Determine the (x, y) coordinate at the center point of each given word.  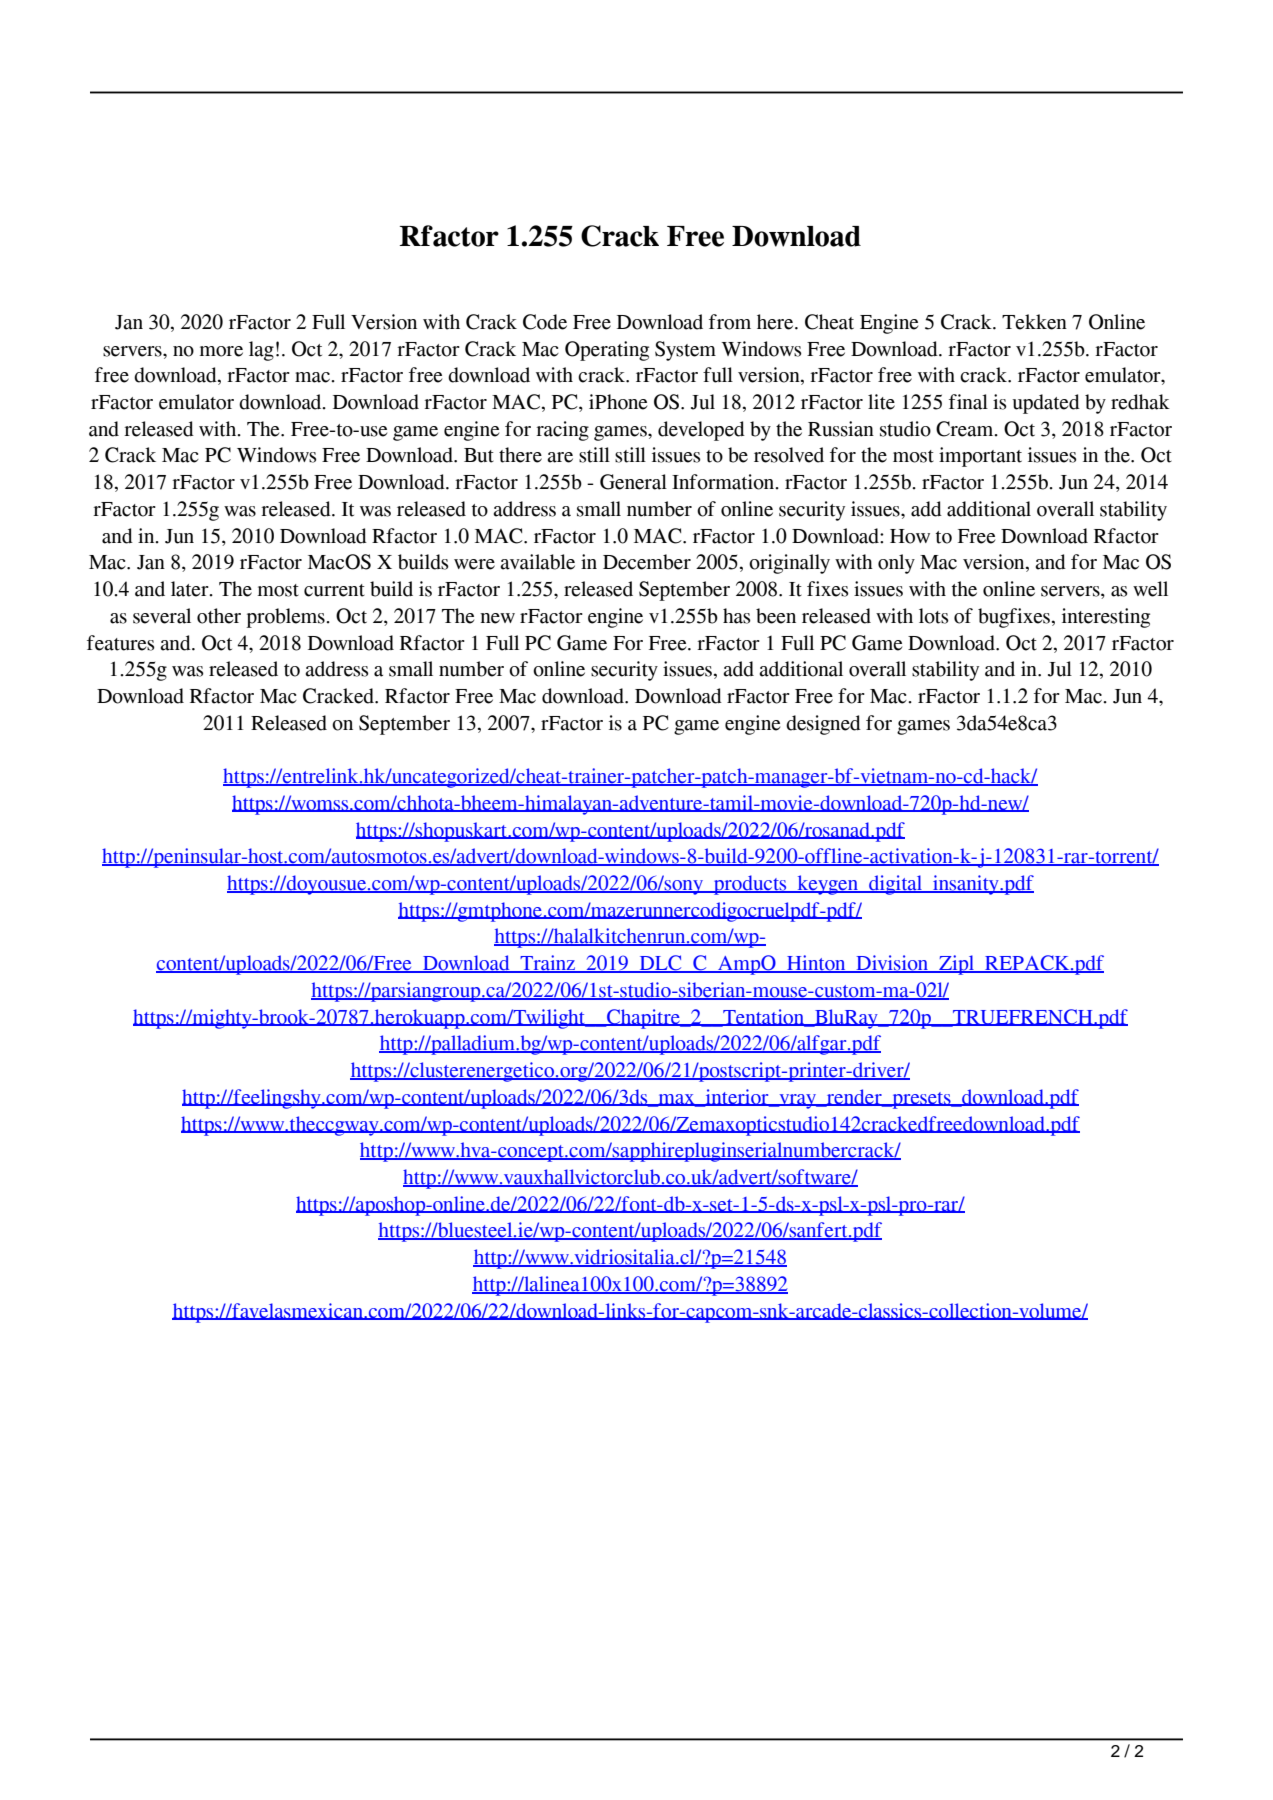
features (121, 643)
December (647, 562)
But (479, 455)
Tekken (1034, 322)
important (980, 457)
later (191, 589)
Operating (607, 351)
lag (261, 351)
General (633, 482)
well (1150, 589)
